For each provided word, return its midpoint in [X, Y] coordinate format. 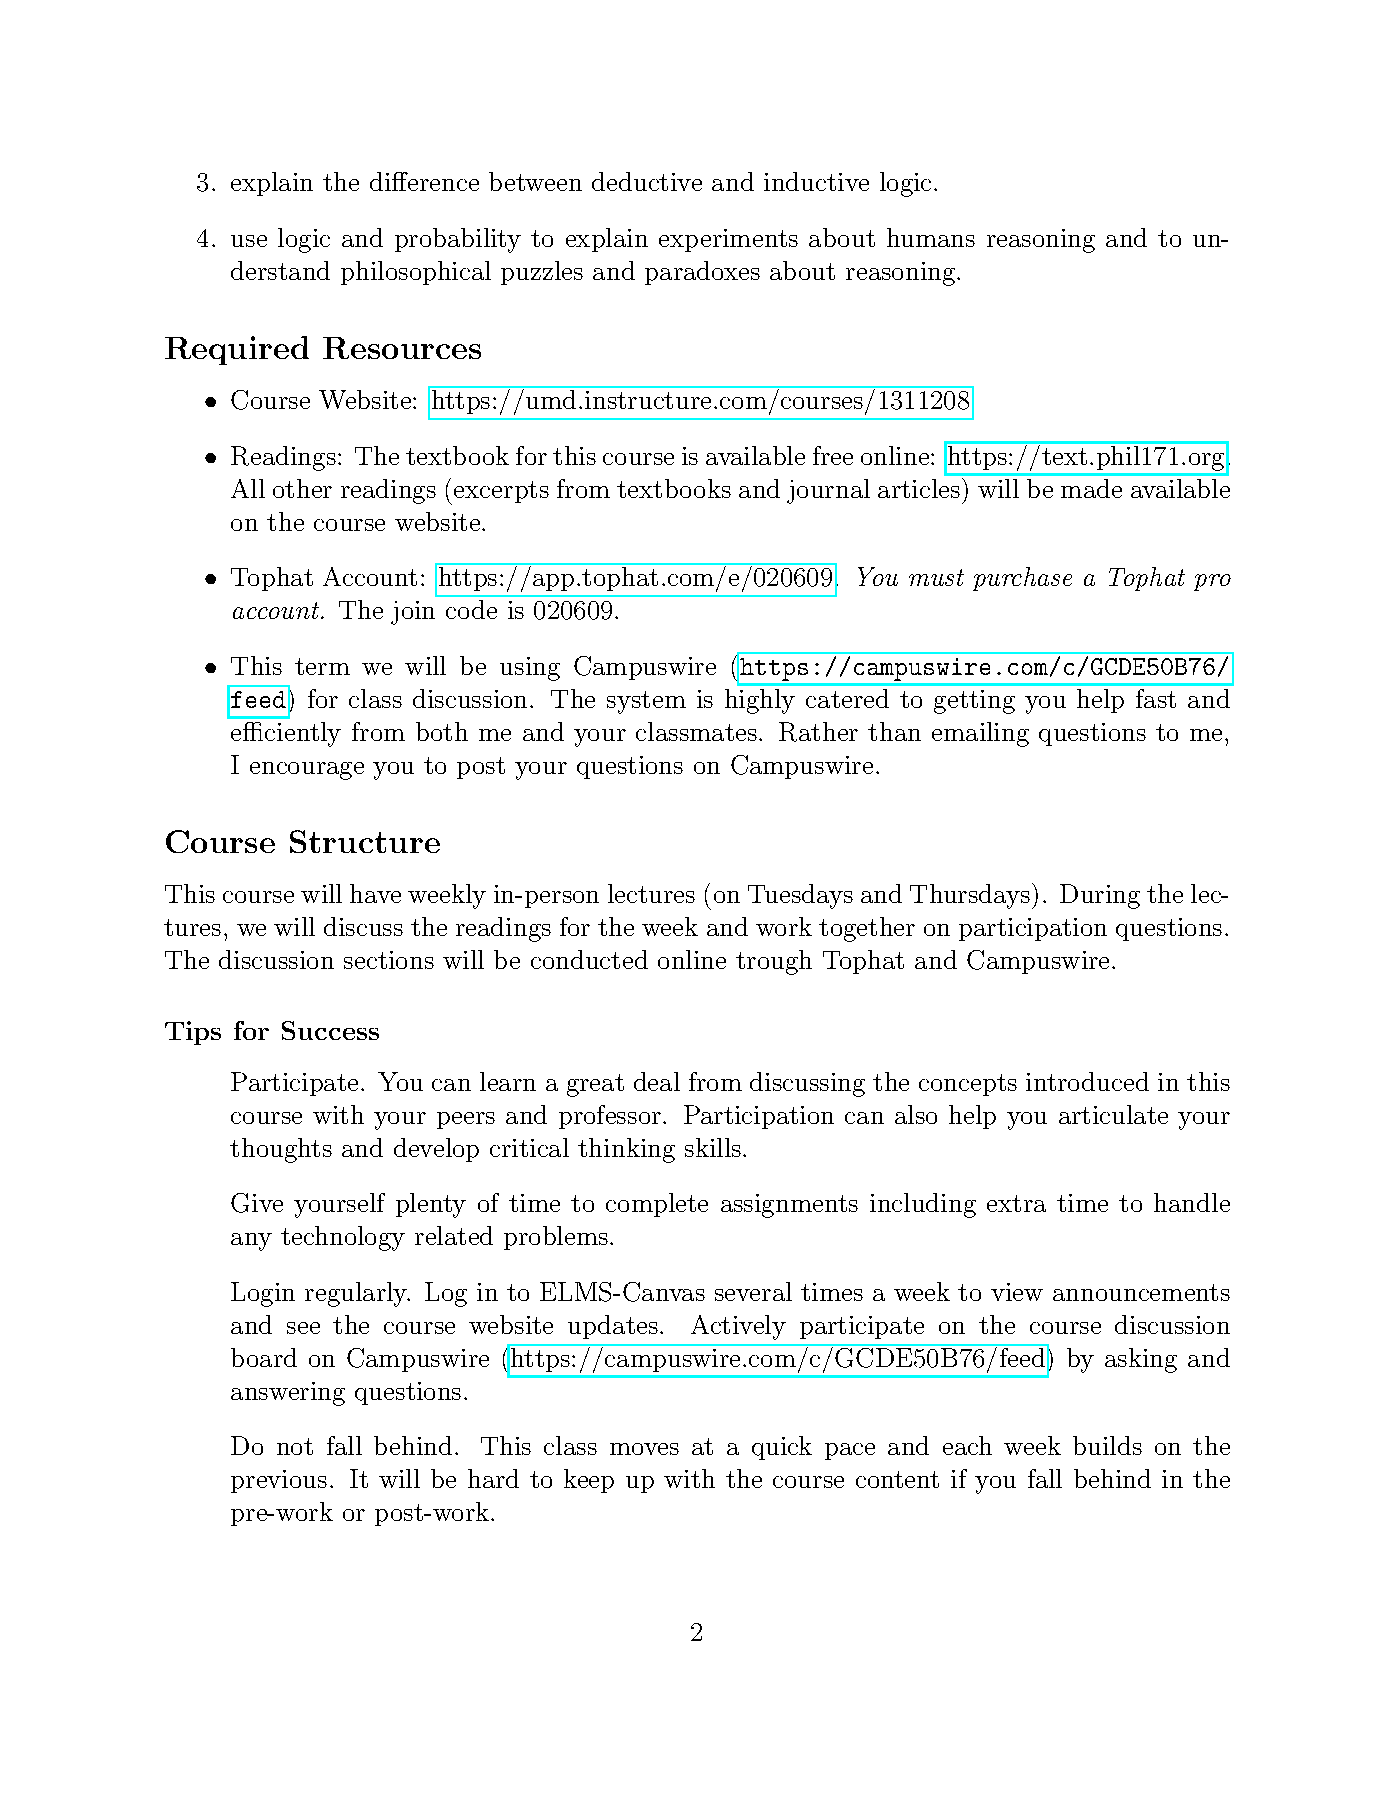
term [322, 666]
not [295, 1446]
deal [657, 1081]
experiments [728, 240]
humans [931, 237]
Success [330, 1030]
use [249, 241]
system [646, 702]
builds [1107, 1445]
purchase [1022, 579]
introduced [1087, 1081]
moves [644, 1449]
